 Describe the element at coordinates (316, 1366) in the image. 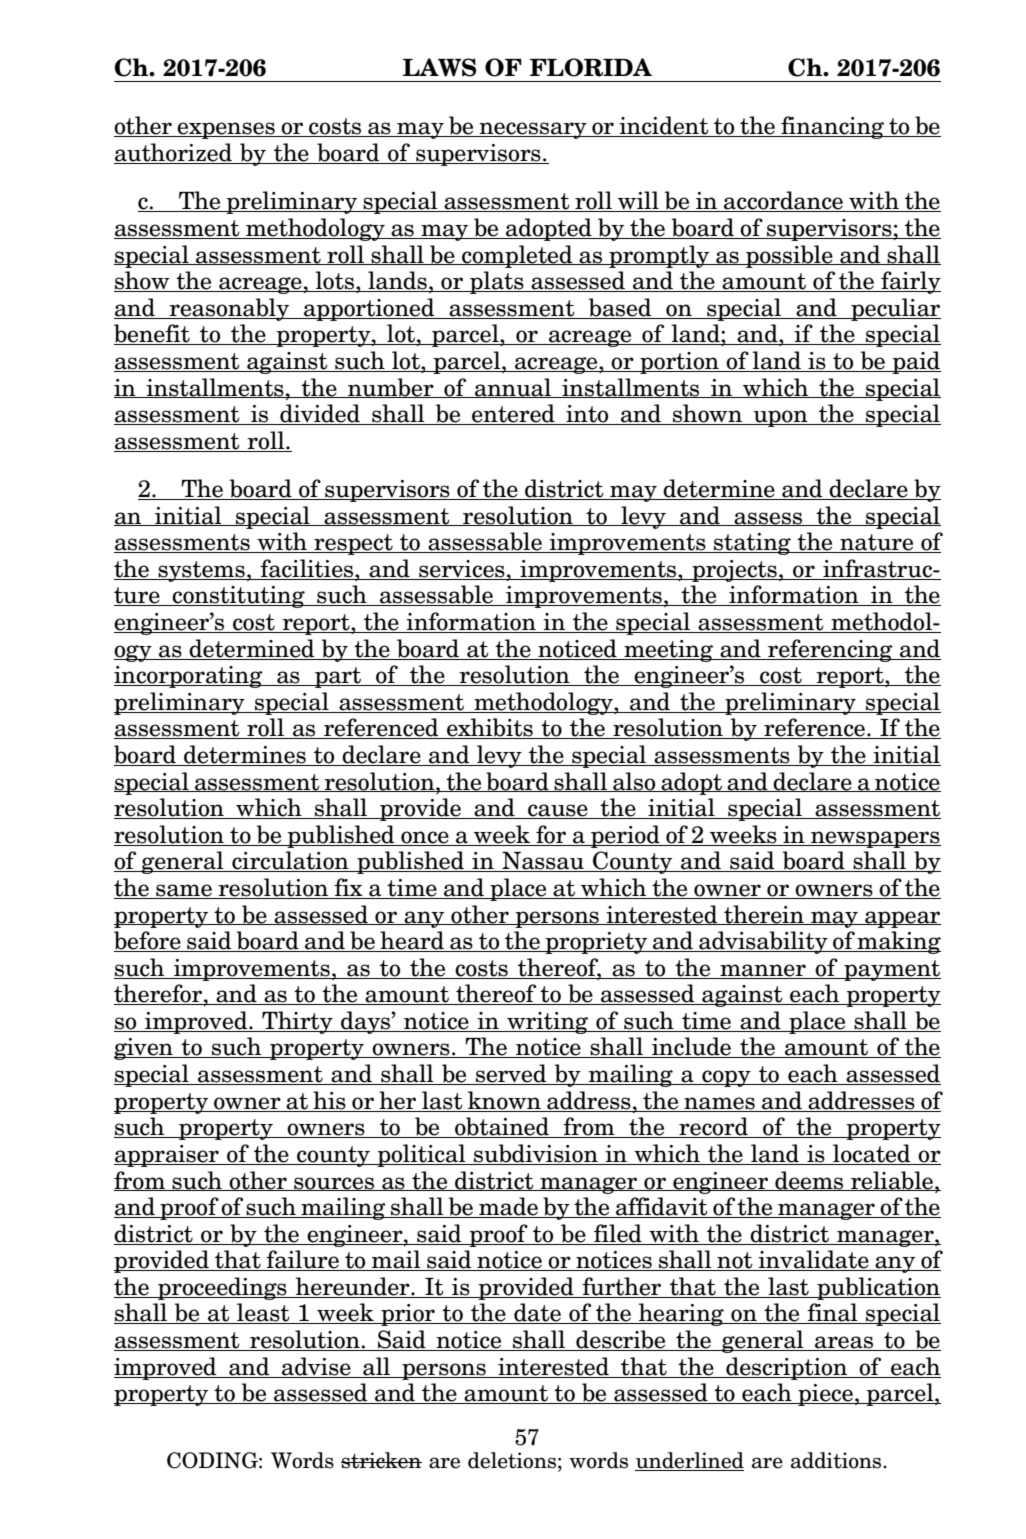

I see `advise` at that location.
